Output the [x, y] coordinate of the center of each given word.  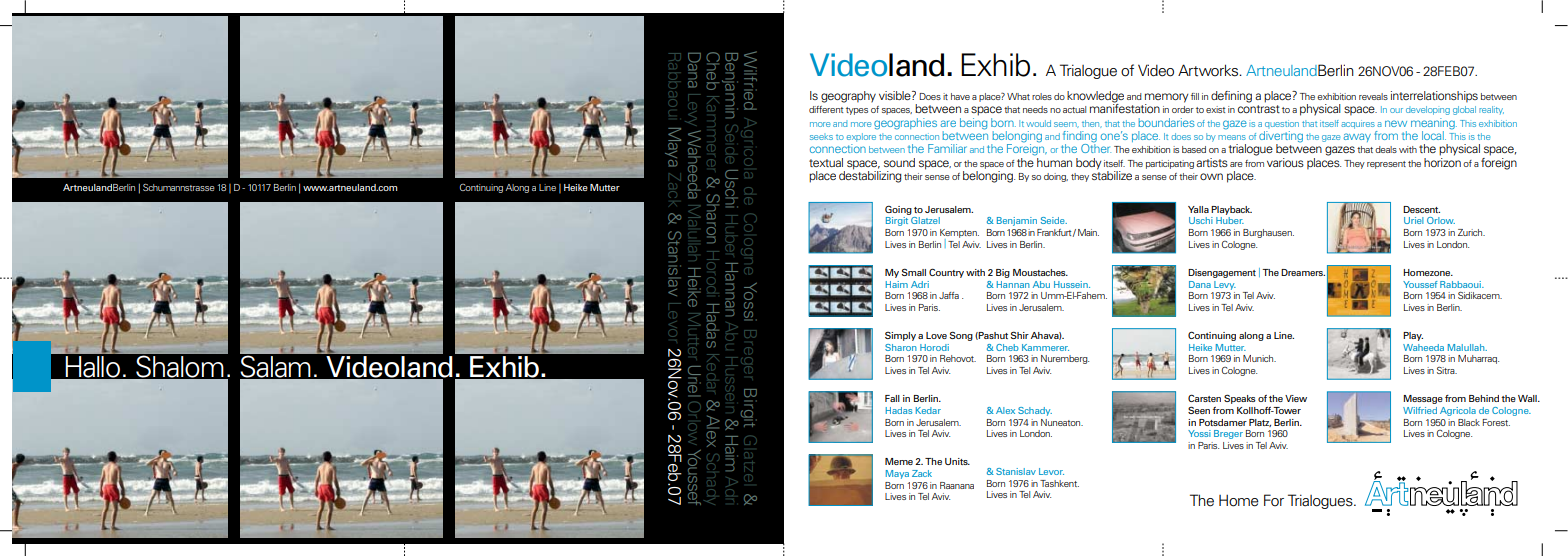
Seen [1199, 410]
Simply [900, 336]
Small [914, 272]
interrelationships [1434, 97]
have [960, 96]
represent [1386, 165]
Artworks [1209, 70]
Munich [1259, 358]
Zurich [1471, 232]
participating [1170, 164]
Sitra [1447, 370]
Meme [899, 461]
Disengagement [1222, 273]
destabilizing [870, 176]
